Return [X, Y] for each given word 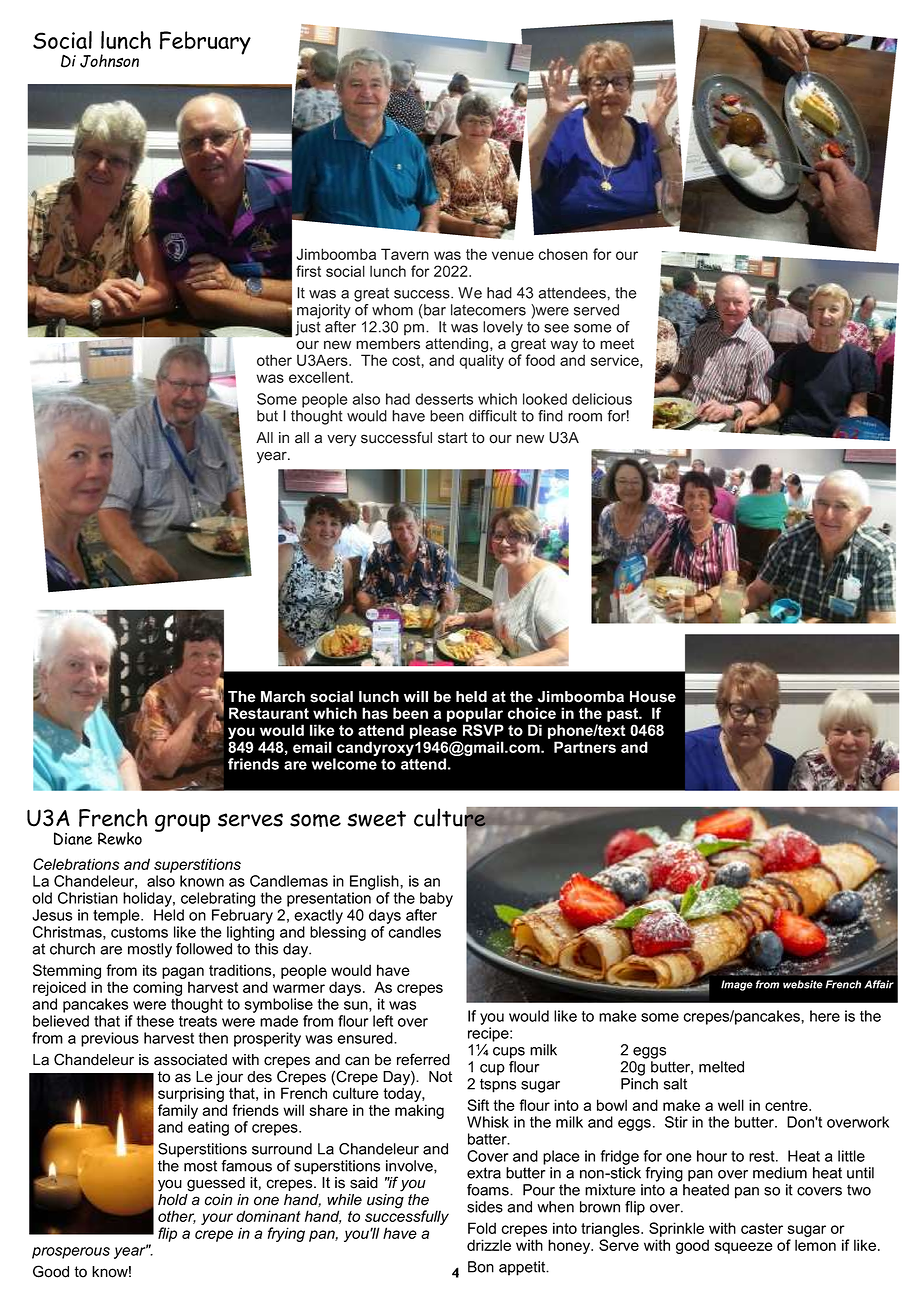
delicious [602, 399]
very [341, 440]
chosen [563, 254]
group [182, 823]
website [803, 984]
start [453, 438]
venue [513, 255]
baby [436, 899]
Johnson [109, 61]
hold [173, 1198]
